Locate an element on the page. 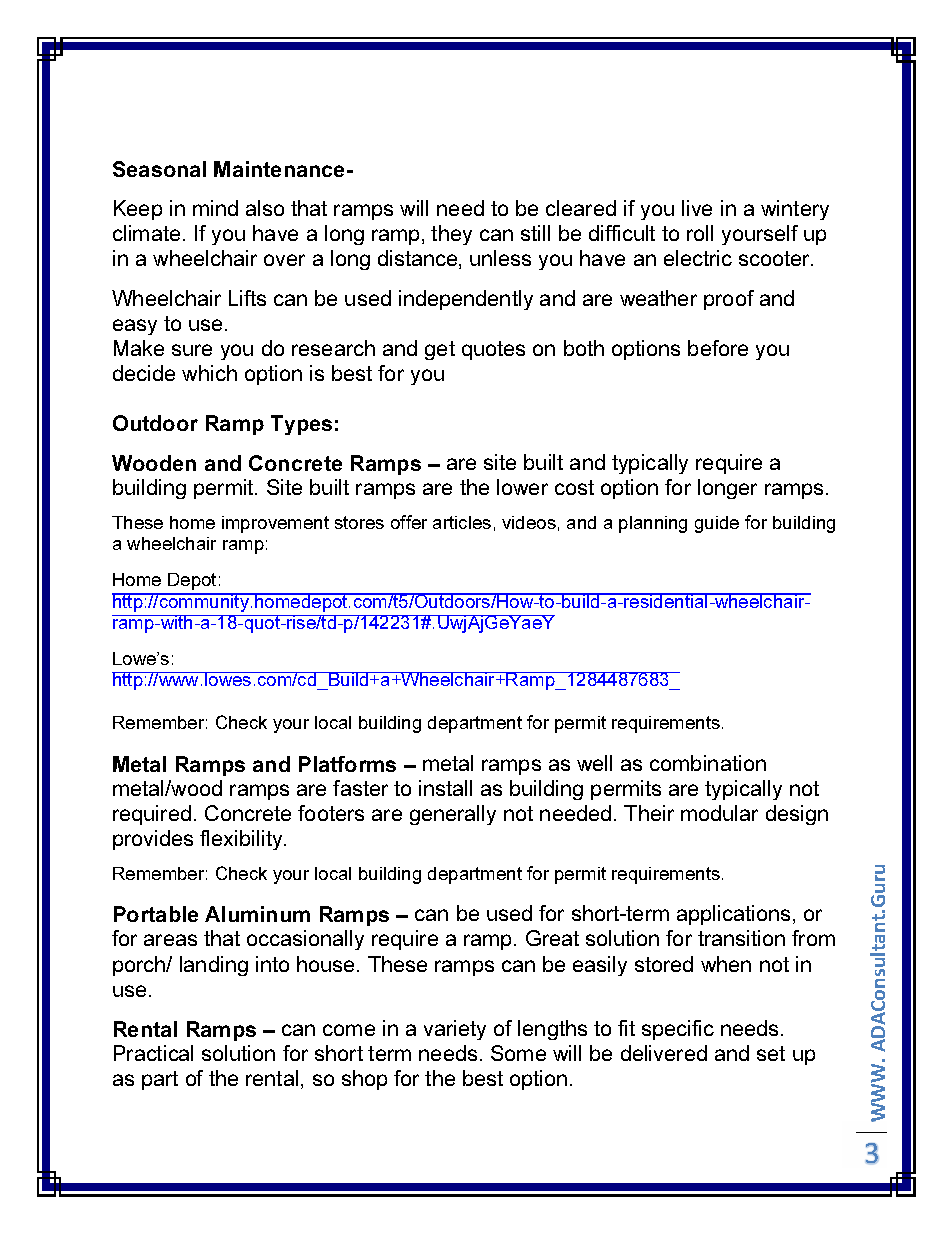 This image has width=952, height=1233. combination is located at coordinates (708, 763).
